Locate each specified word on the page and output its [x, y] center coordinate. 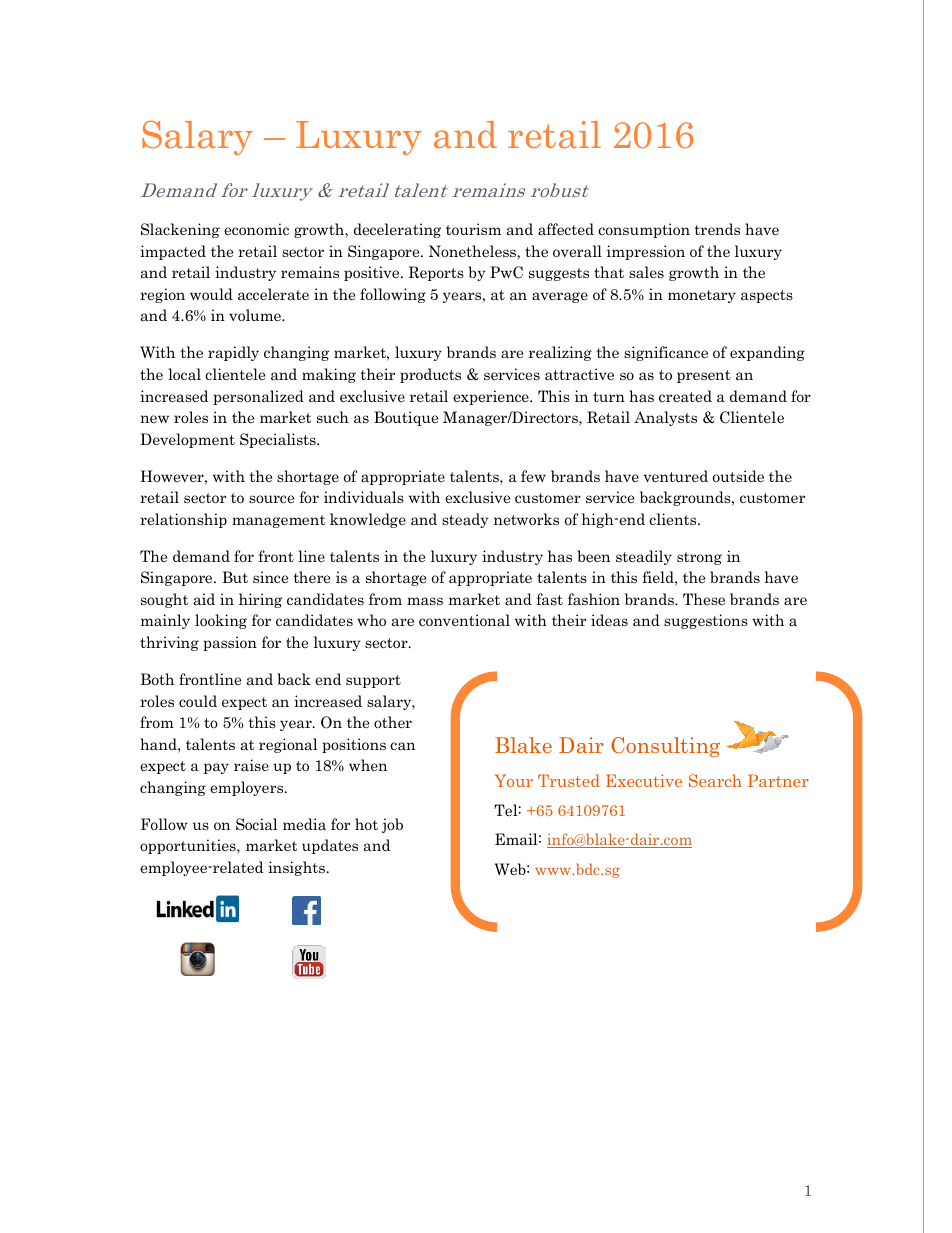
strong [699, 558]
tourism [473, 229]
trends [717, 229]
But [235, 577]
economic [256, 229]
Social [256, 824]
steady [465, 520]
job [392, 825]
